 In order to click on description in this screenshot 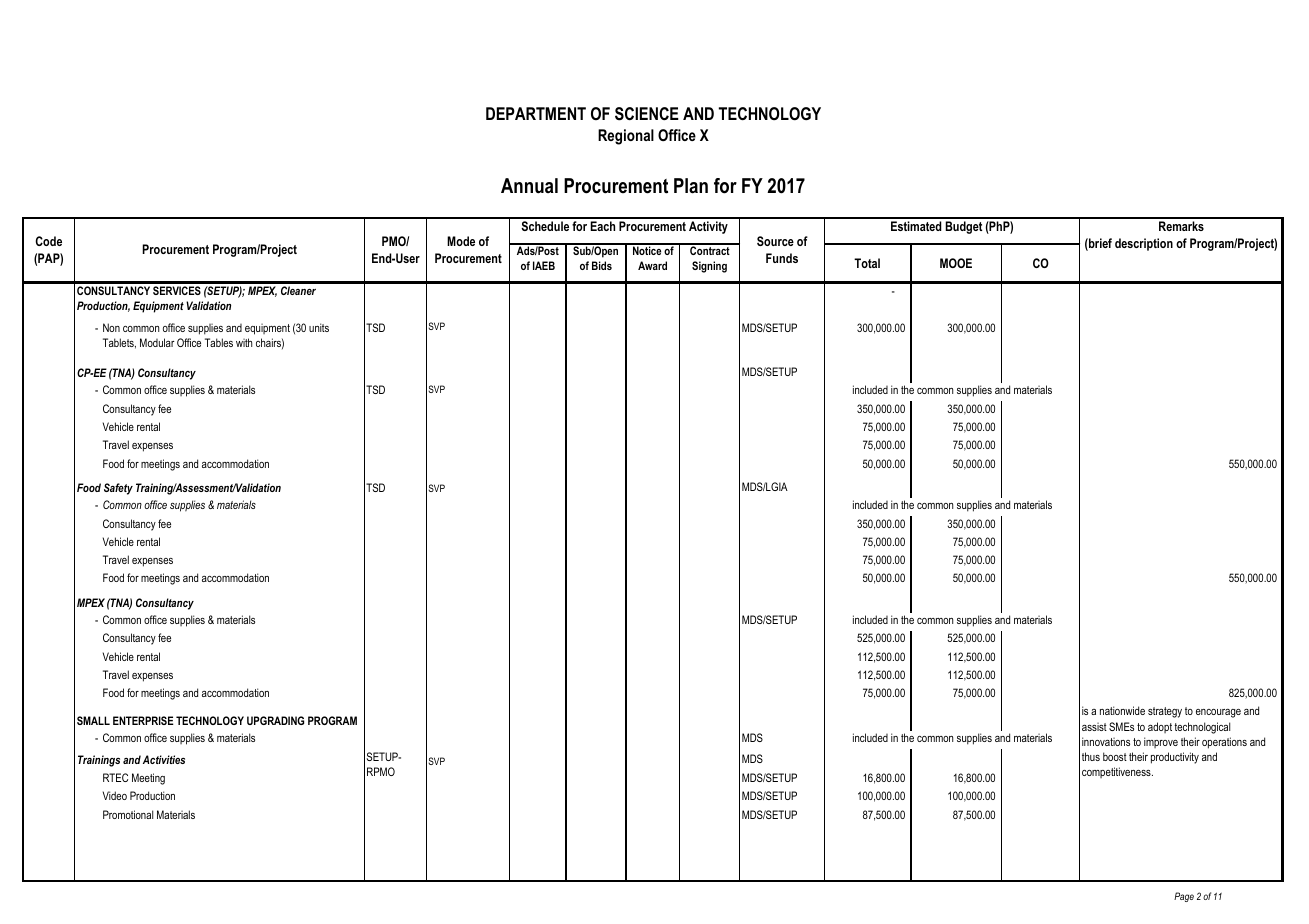, I will do `click(1144, 244)`.
